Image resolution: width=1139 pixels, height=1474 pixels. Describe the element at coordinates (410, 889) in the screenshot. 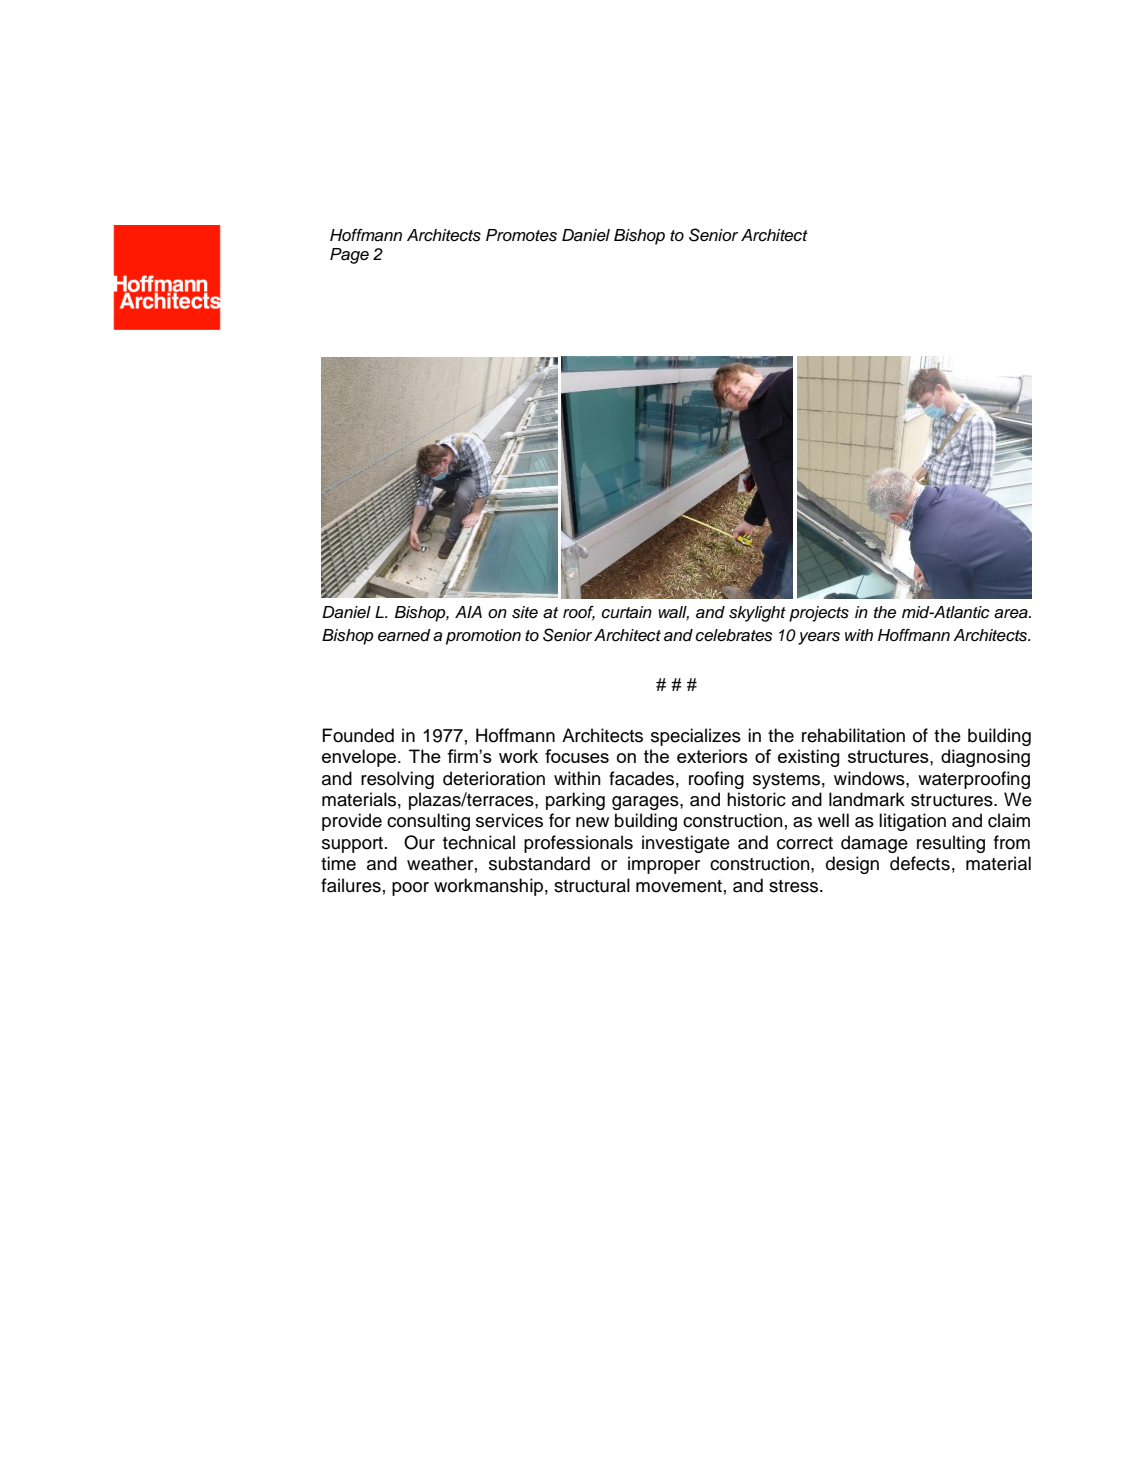

I see `poor` at that location.
